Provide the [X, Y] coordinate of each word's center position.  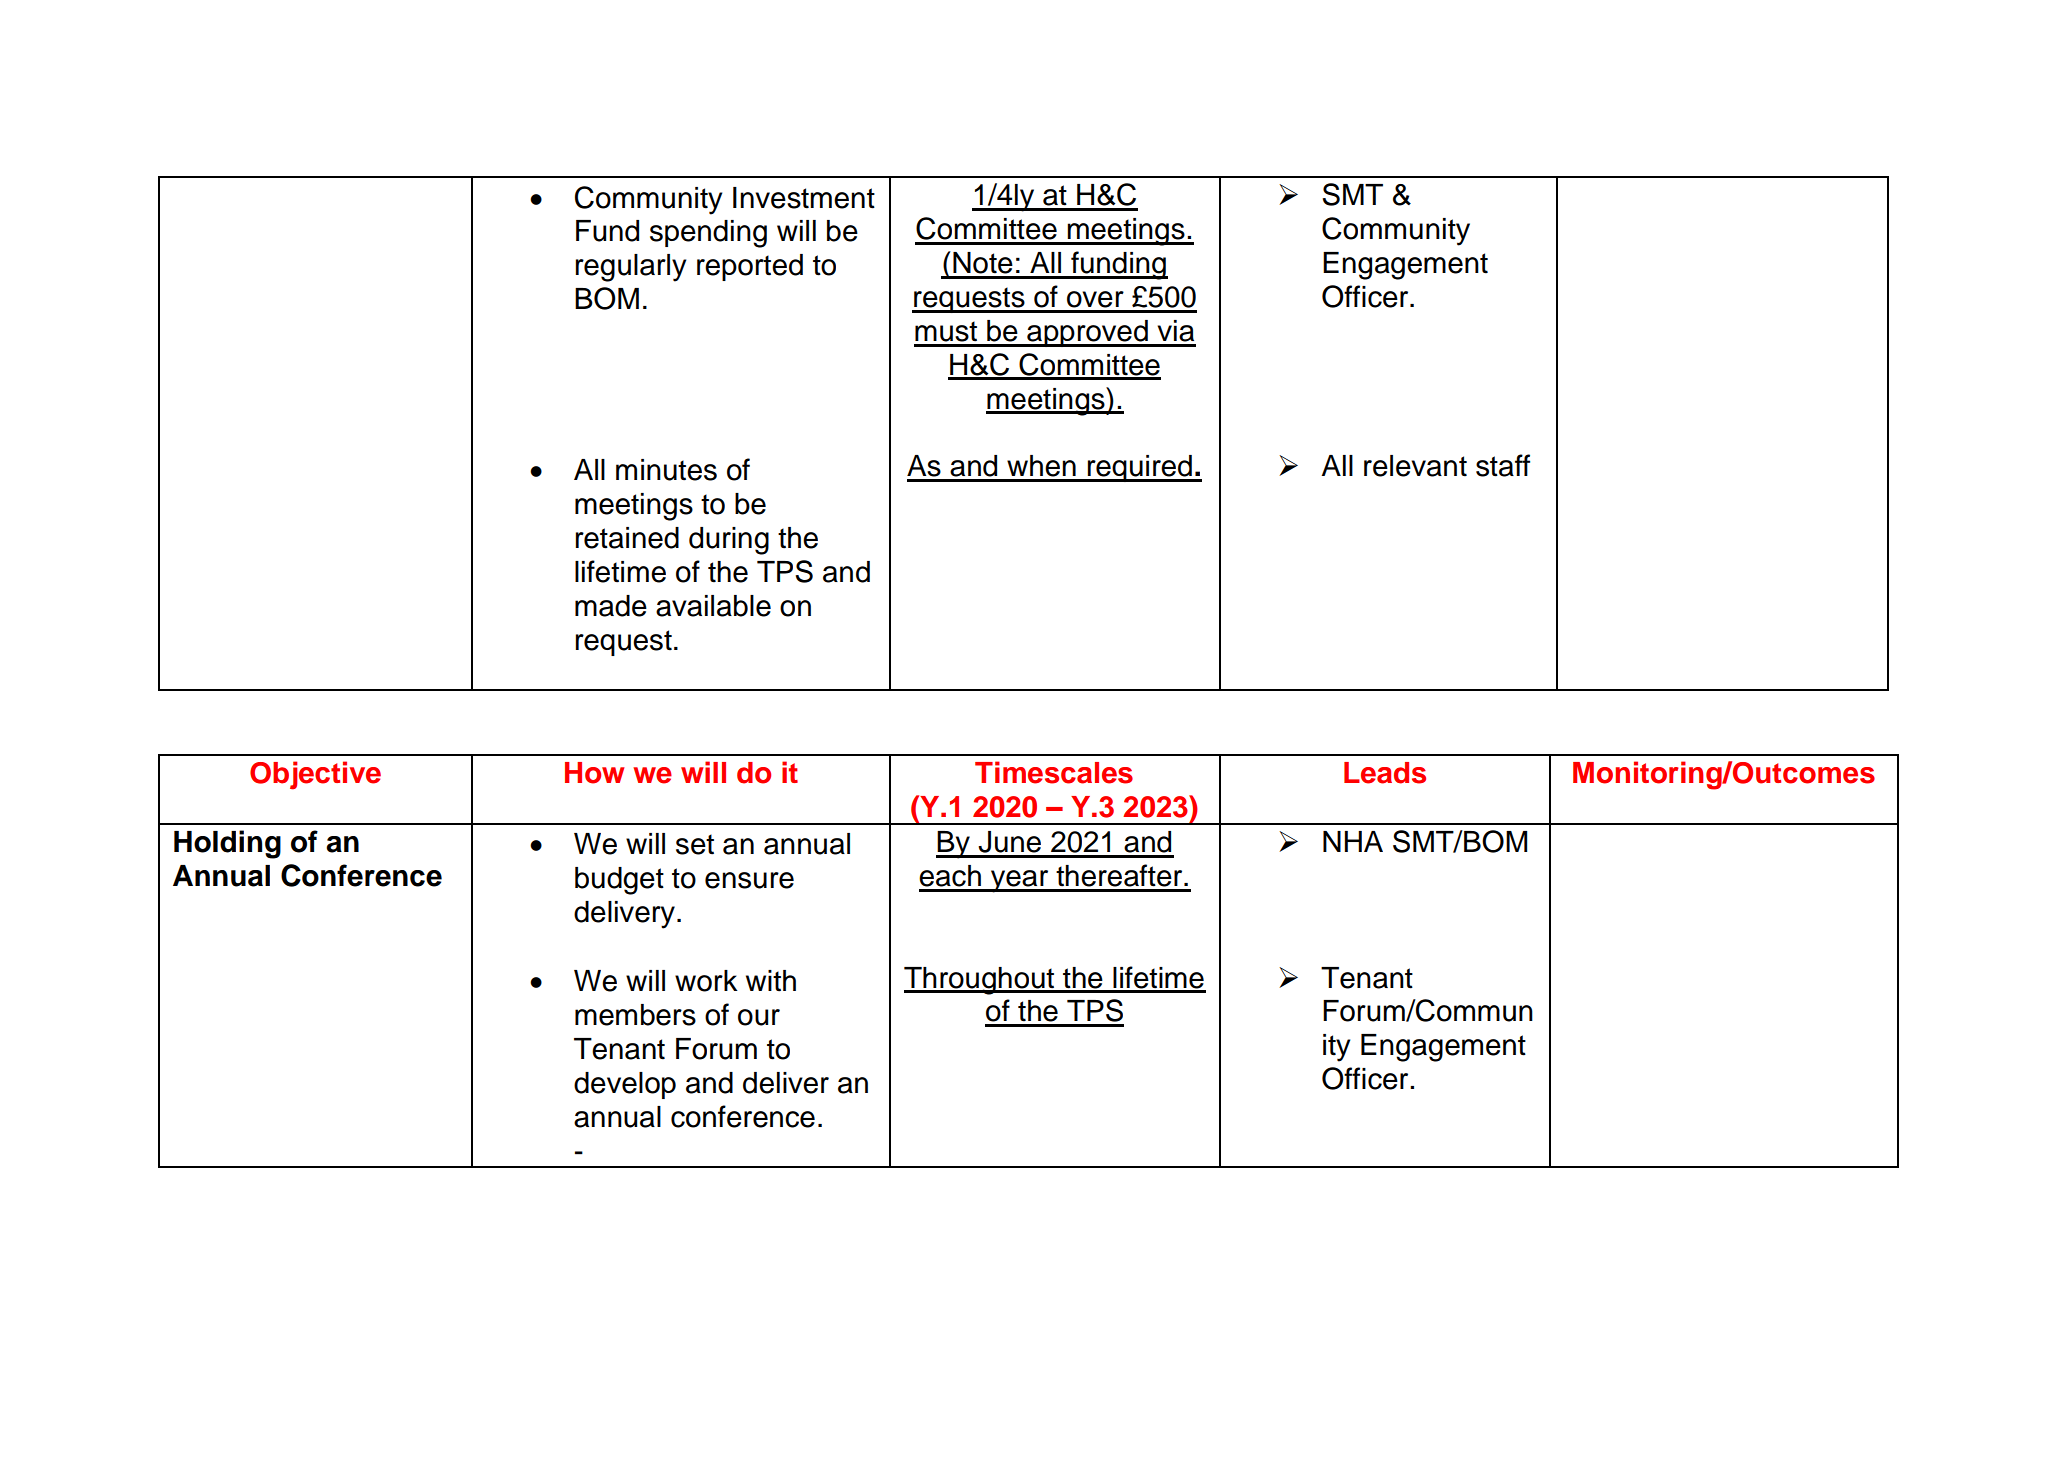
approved [1087, 333]
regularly [631, 268]
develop [625, 1085]
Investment [804, 198]
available [713, 606]
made [611, 606]
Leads [1385, 773]
